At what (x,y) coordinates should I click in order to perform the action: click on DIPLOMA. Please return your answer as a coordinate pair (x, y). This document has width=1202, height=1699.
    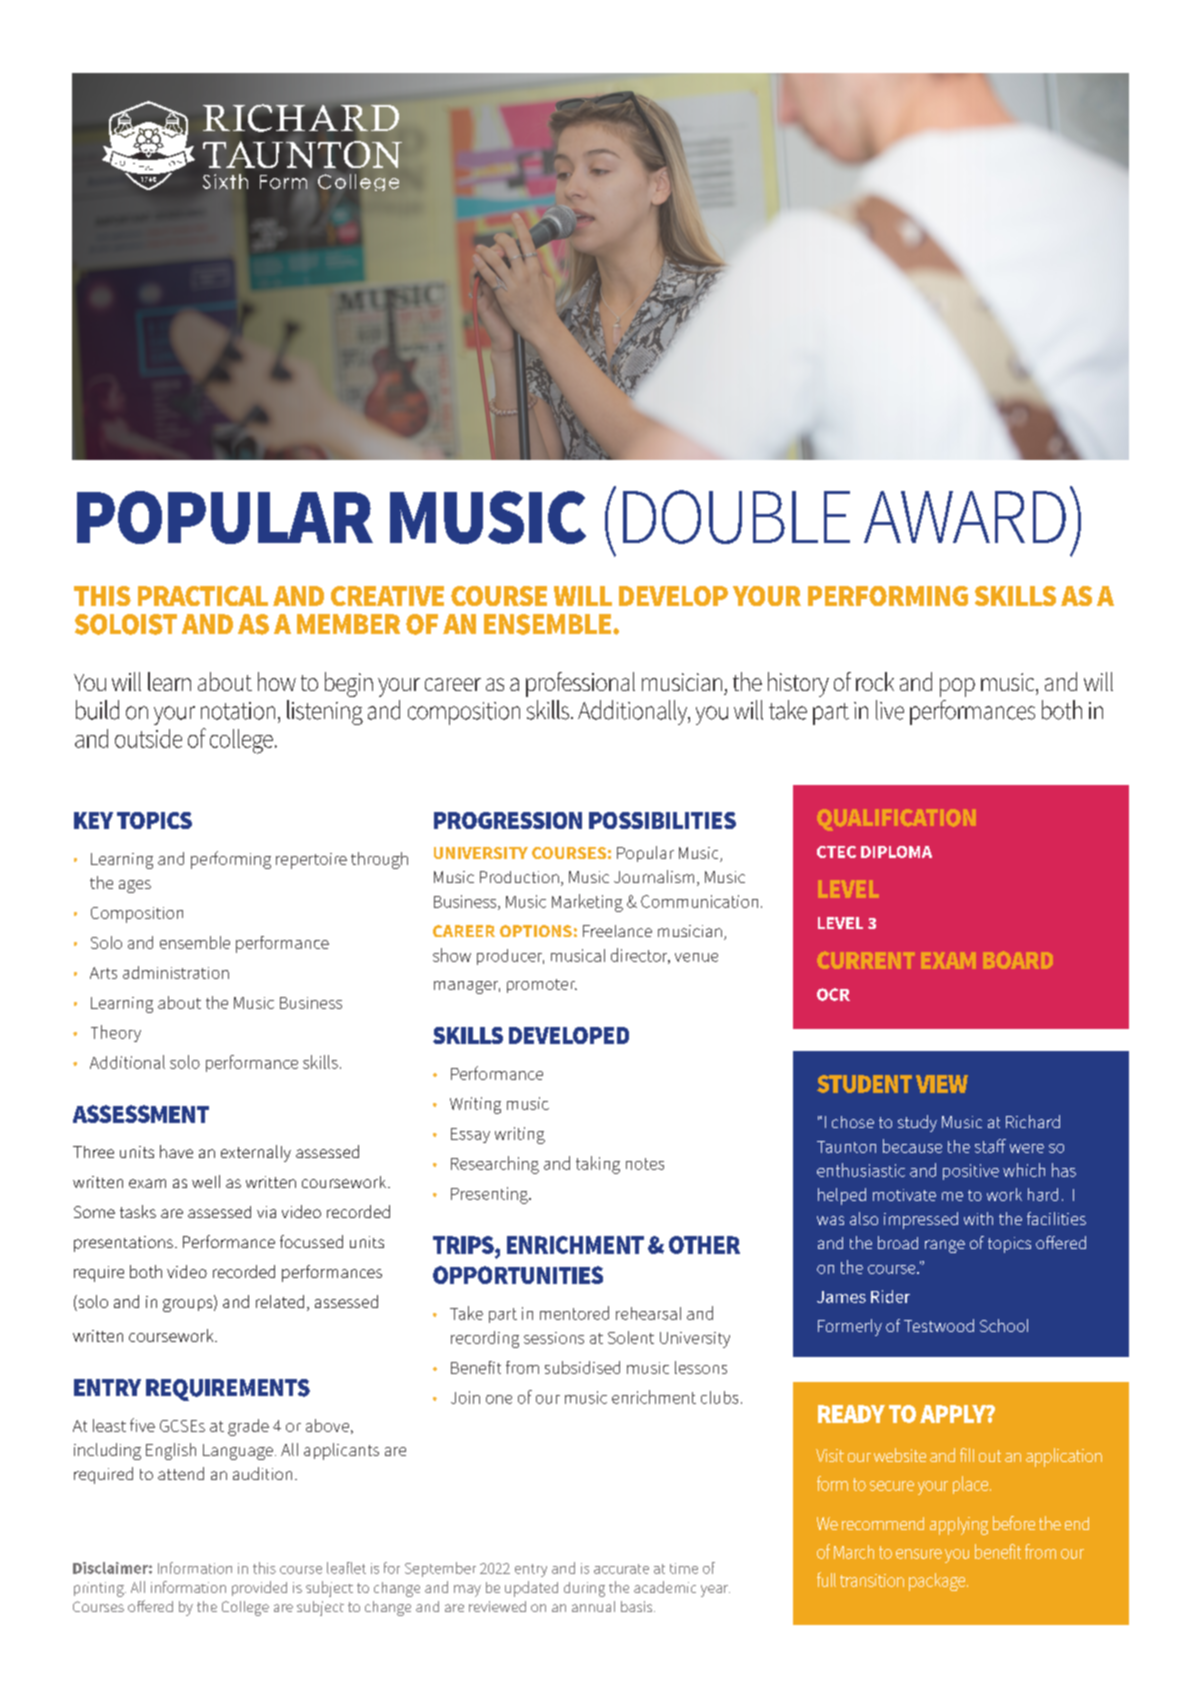
    Looking at the image, I should click on (896, 852).
